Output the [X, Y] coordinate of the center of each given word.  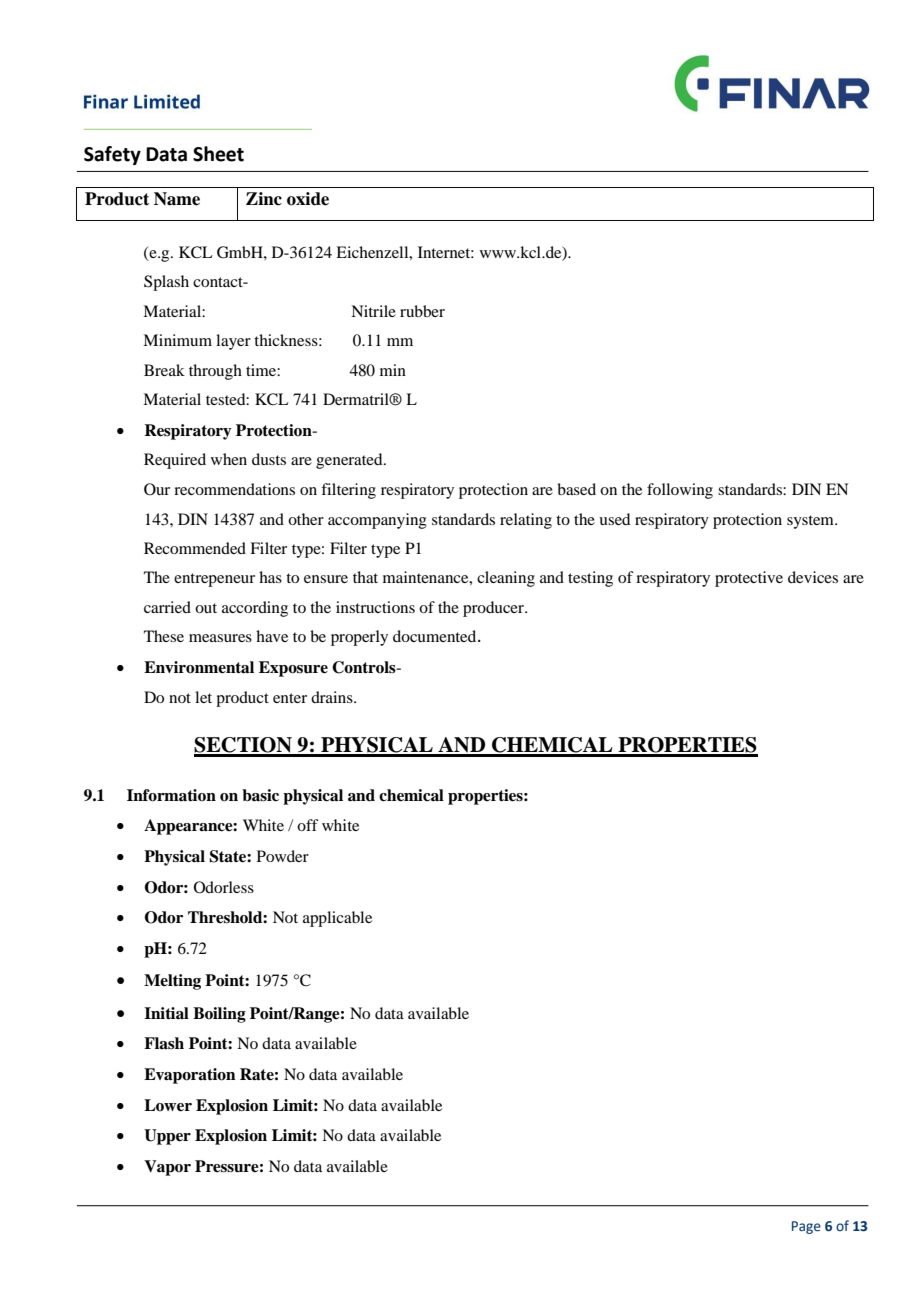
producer [494, 609]
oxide [308, 199]
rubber [422, 311]
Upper [167, 1137]
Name [177, 199]
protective [749, 579]
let [203, 697]
